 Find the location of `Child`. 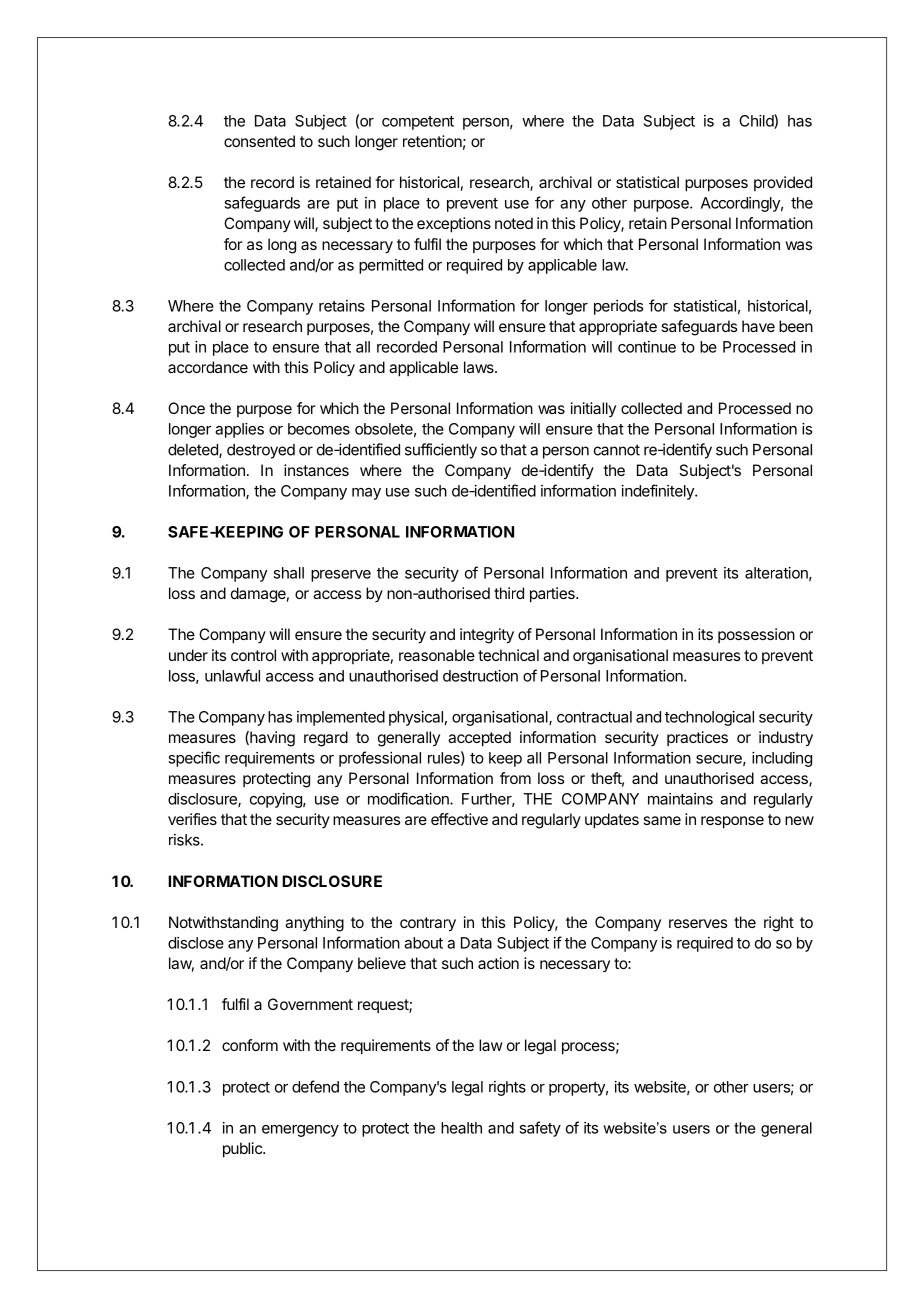

Child is located at coordinates (757, 121).
